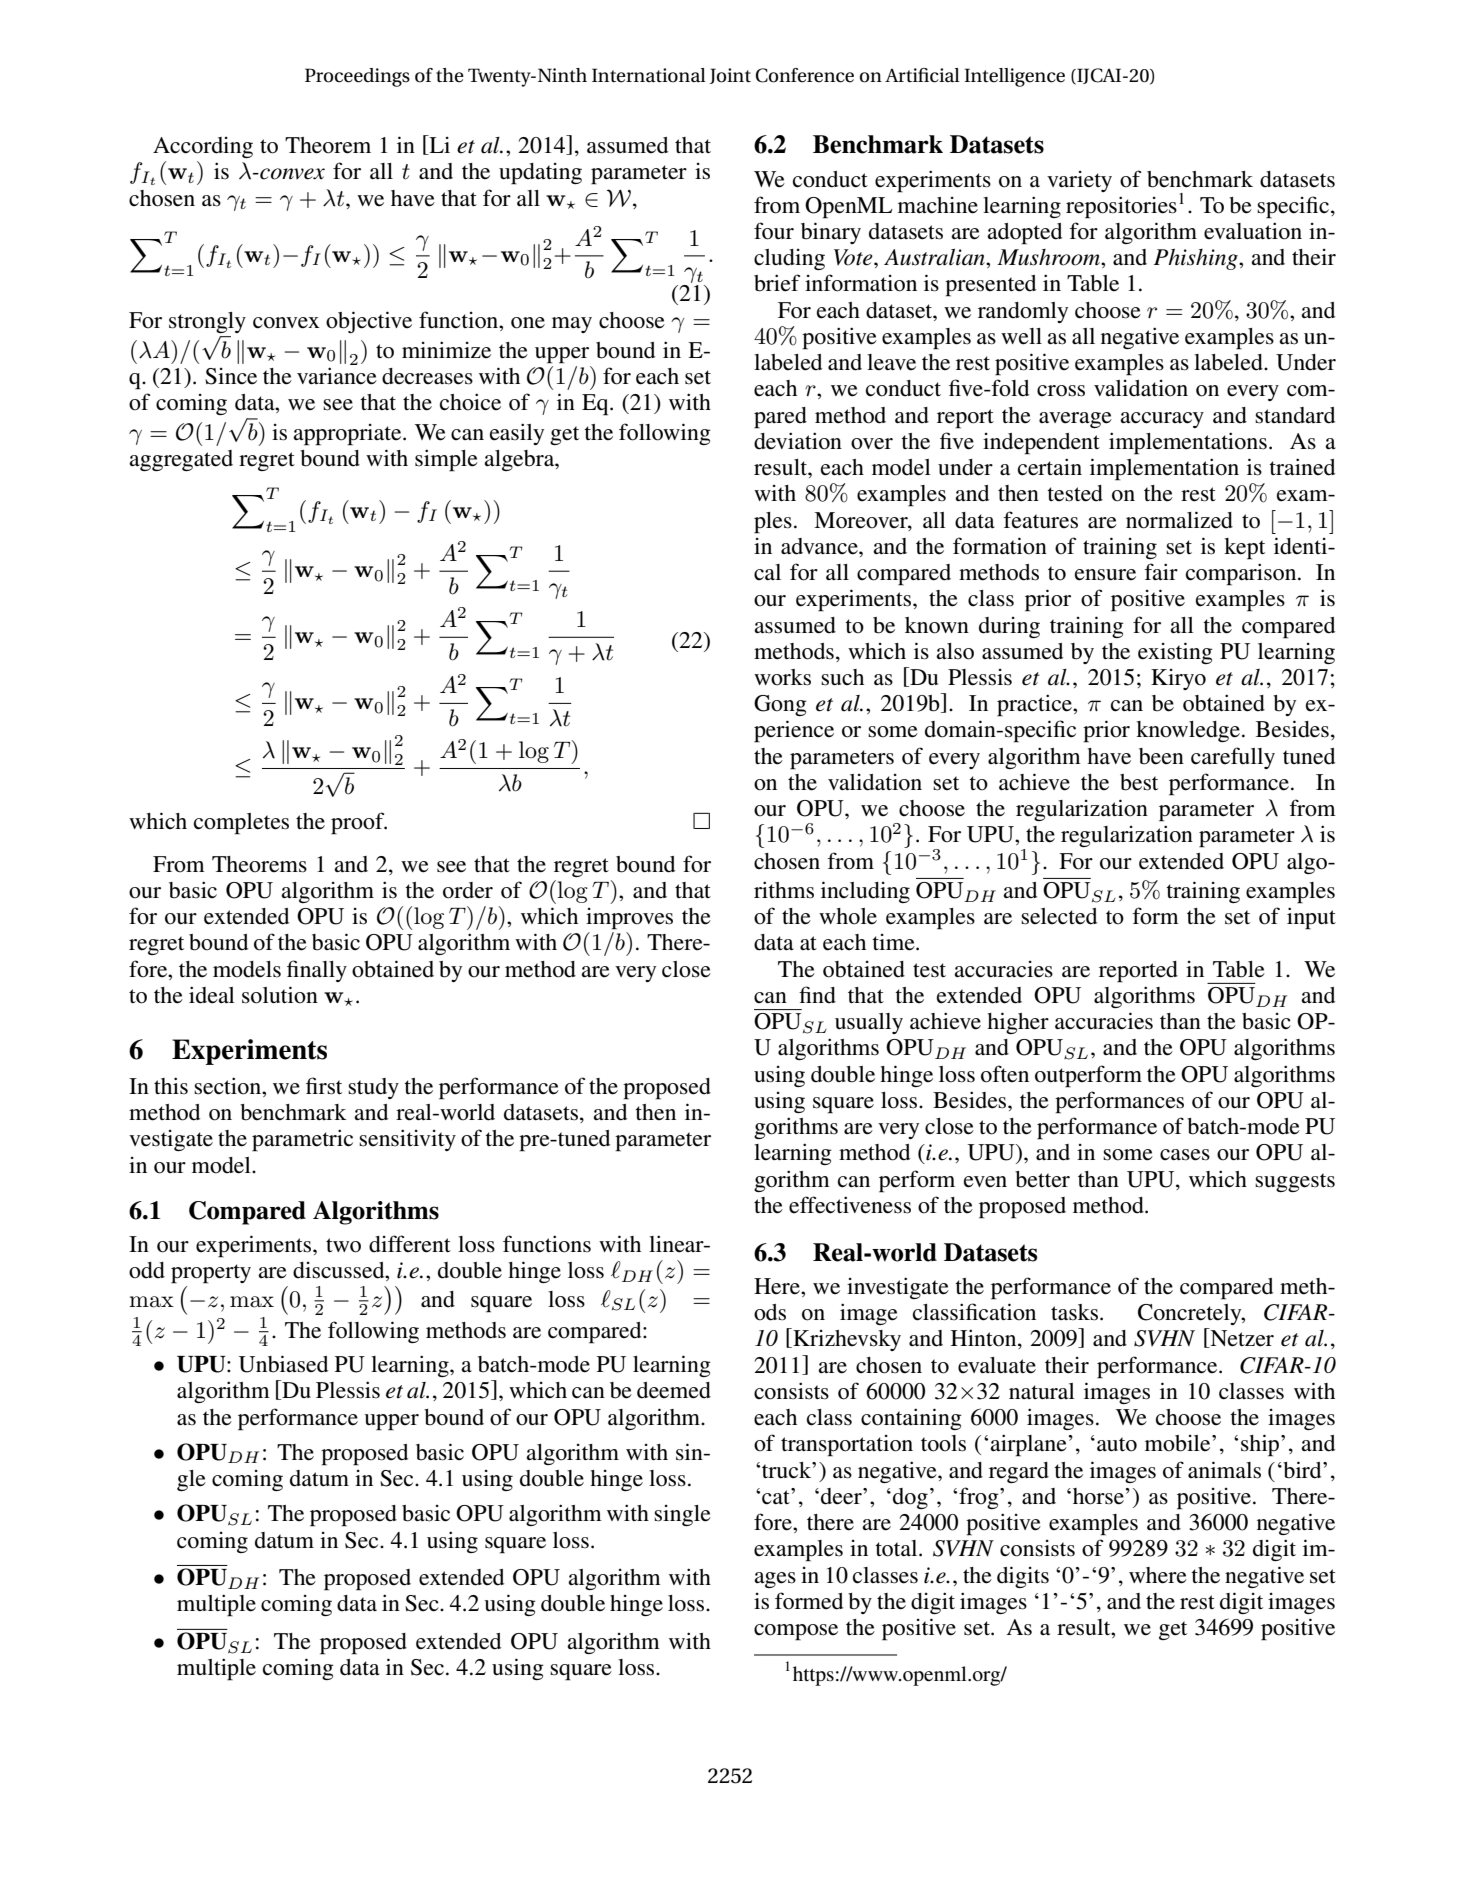  What do you see at coordinates (848, 916) in the image?
I see `whole` at bounding box center [848, 916].
